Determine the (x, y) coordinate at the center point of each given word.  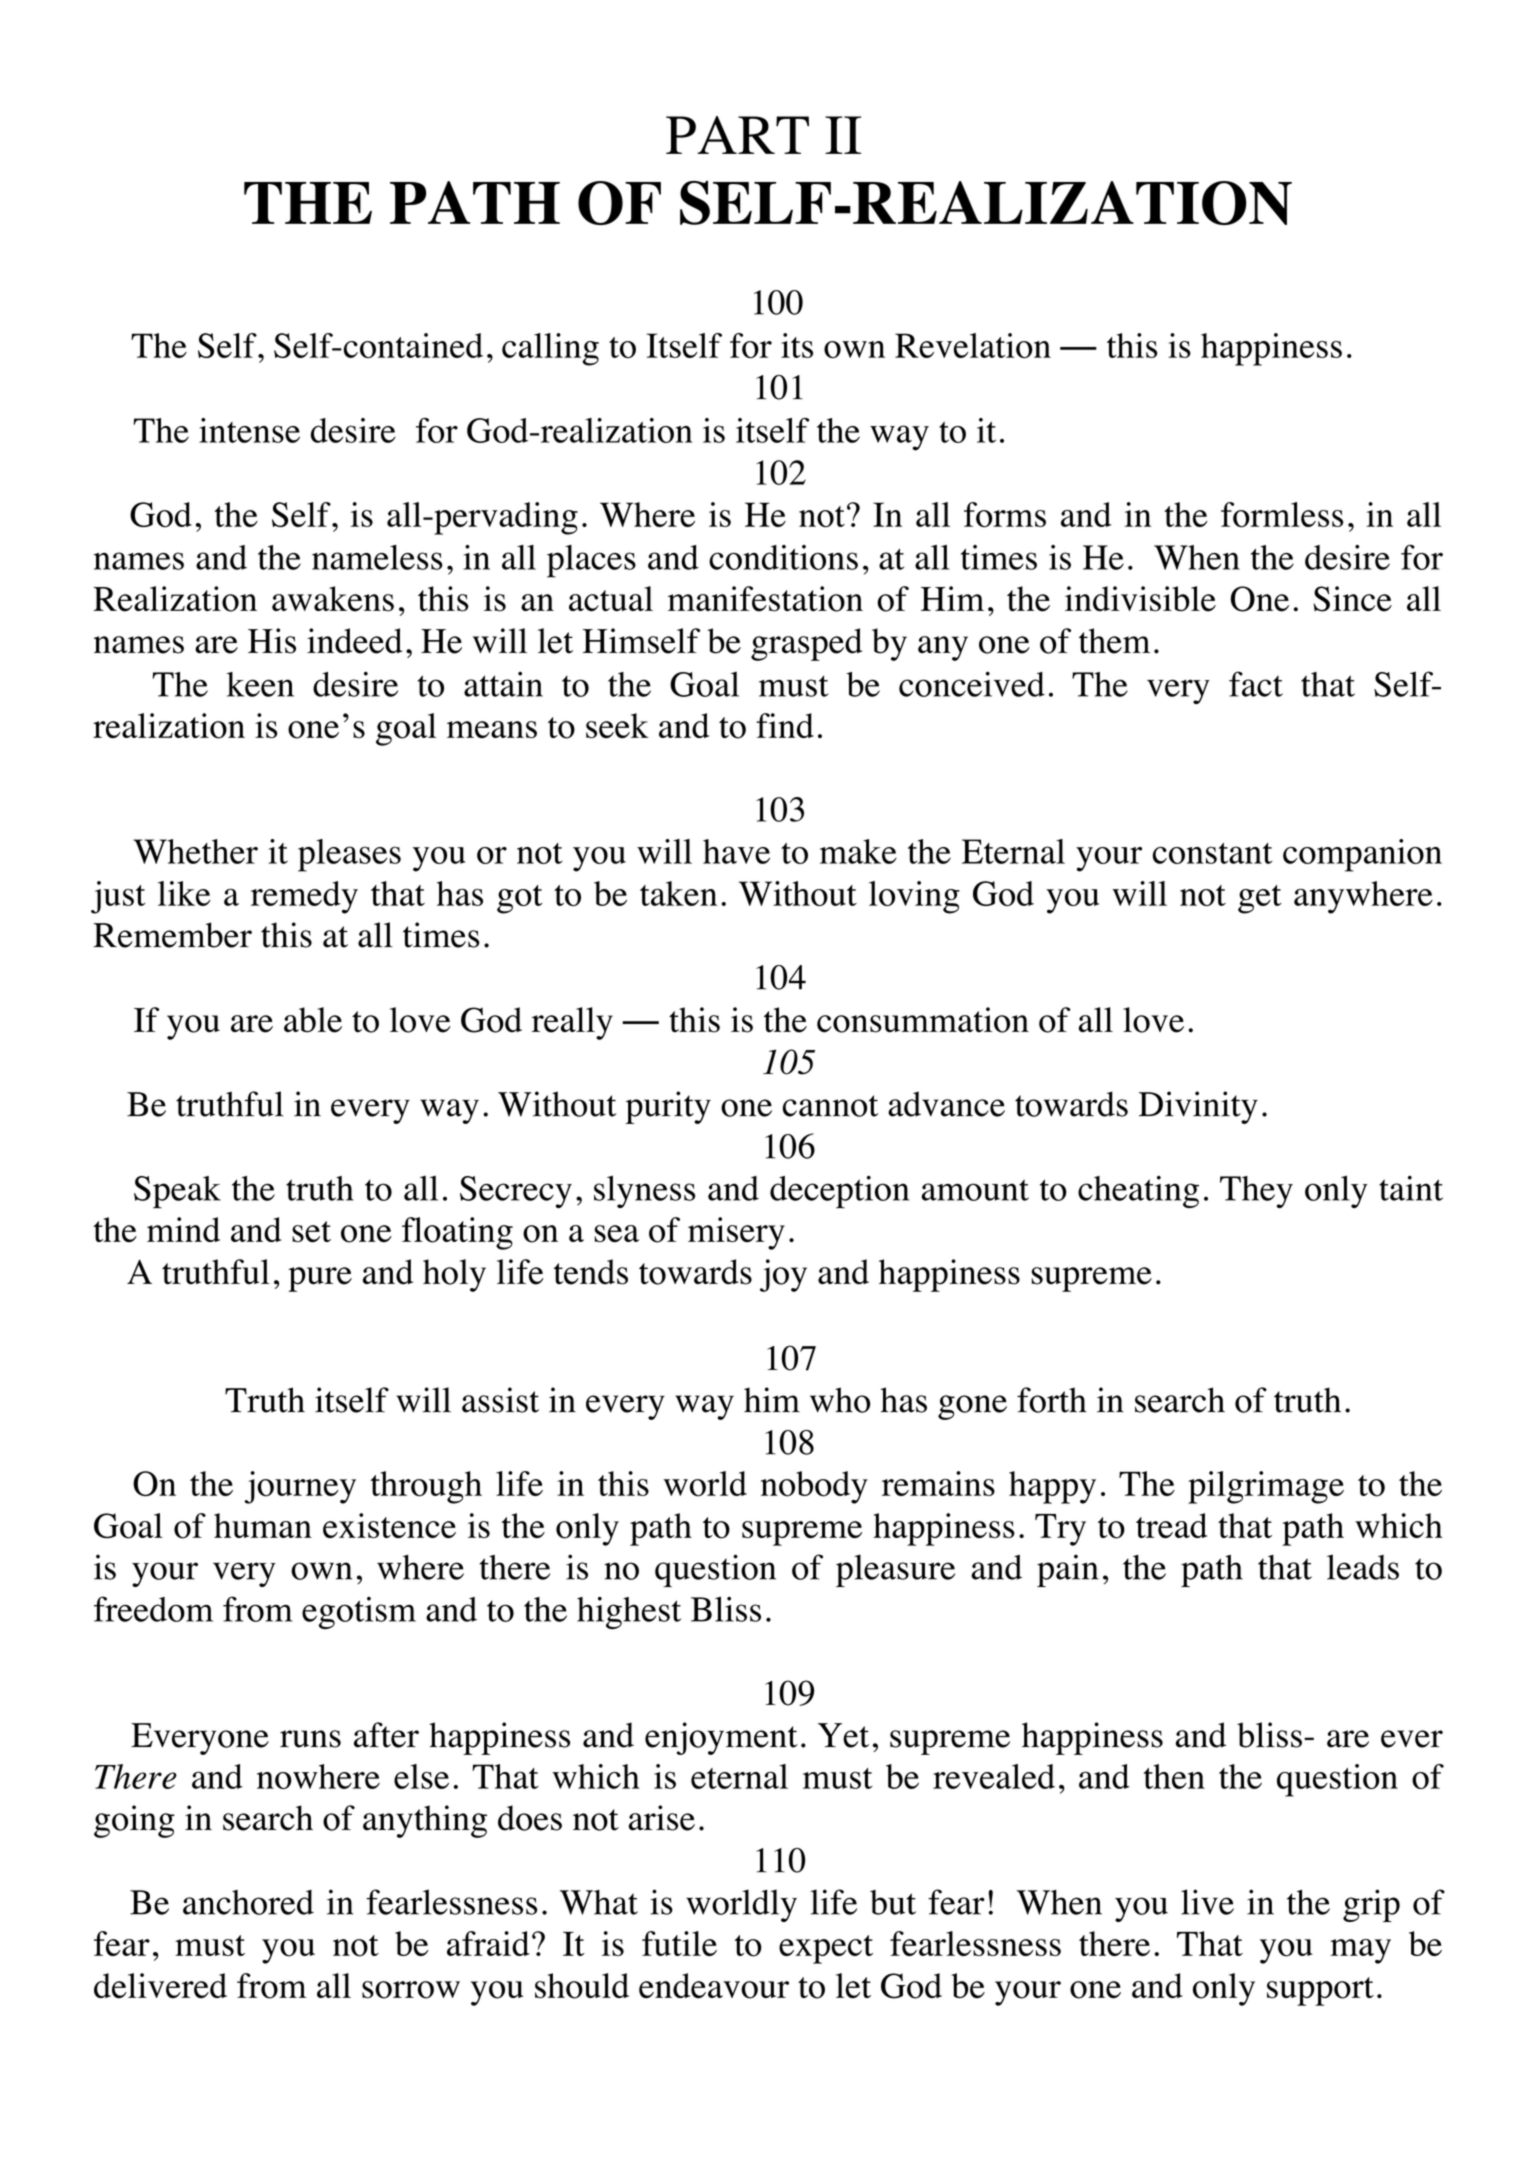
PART (737, 135)
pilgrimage (1266, 1487)
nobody (814, 1487)
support (1320, 1991)
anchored (248, 1902)
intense (249, 430)
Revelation (973, 345)
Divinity (1198, 1107)
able (313, 1020)
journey (300, 1487)
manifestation (765, 599)
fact (1256, 684)
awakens (333, 599)
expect (826, 1949)
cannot (830, 1106)
